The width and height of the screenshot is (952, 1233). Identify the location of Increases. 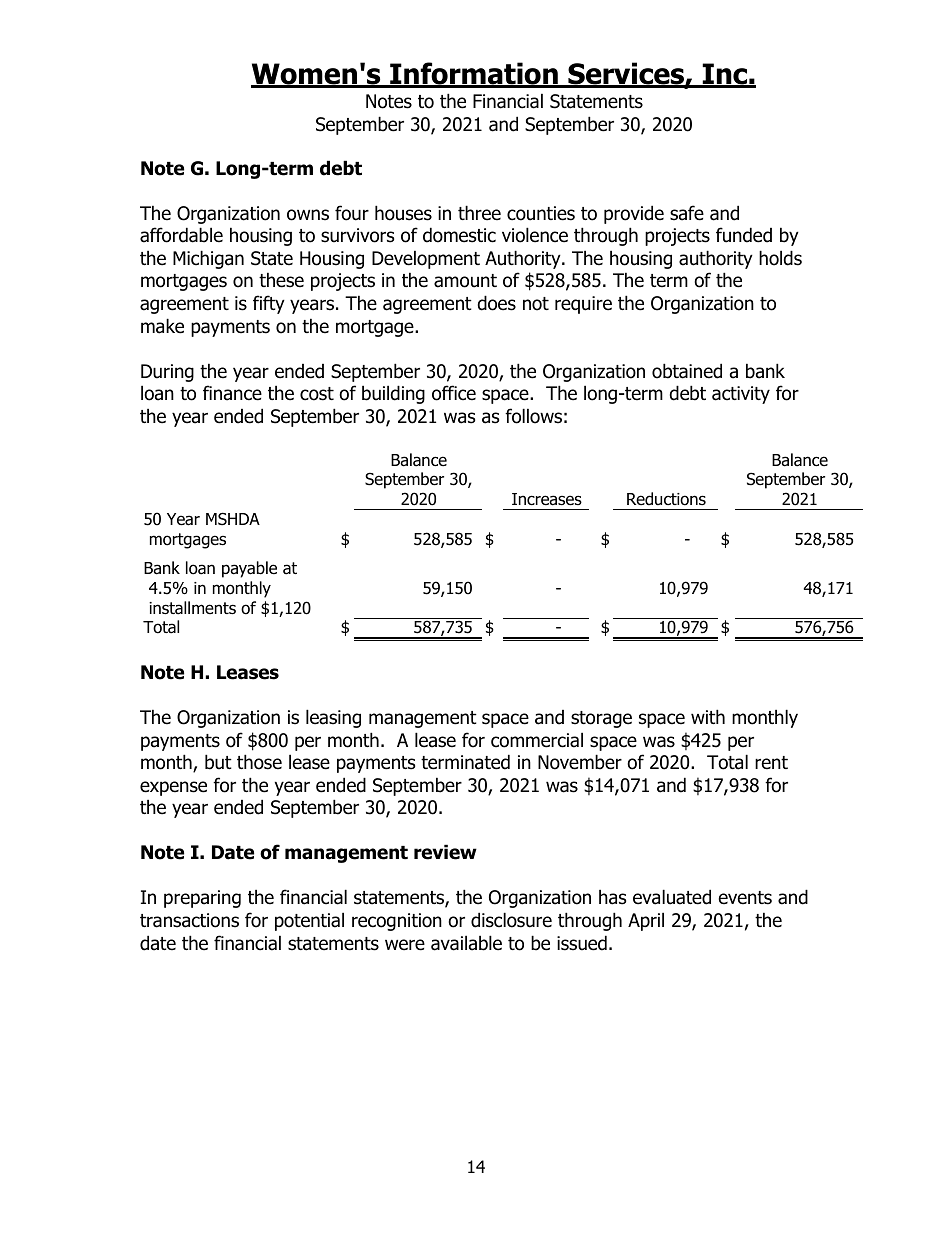
(547, 499).
